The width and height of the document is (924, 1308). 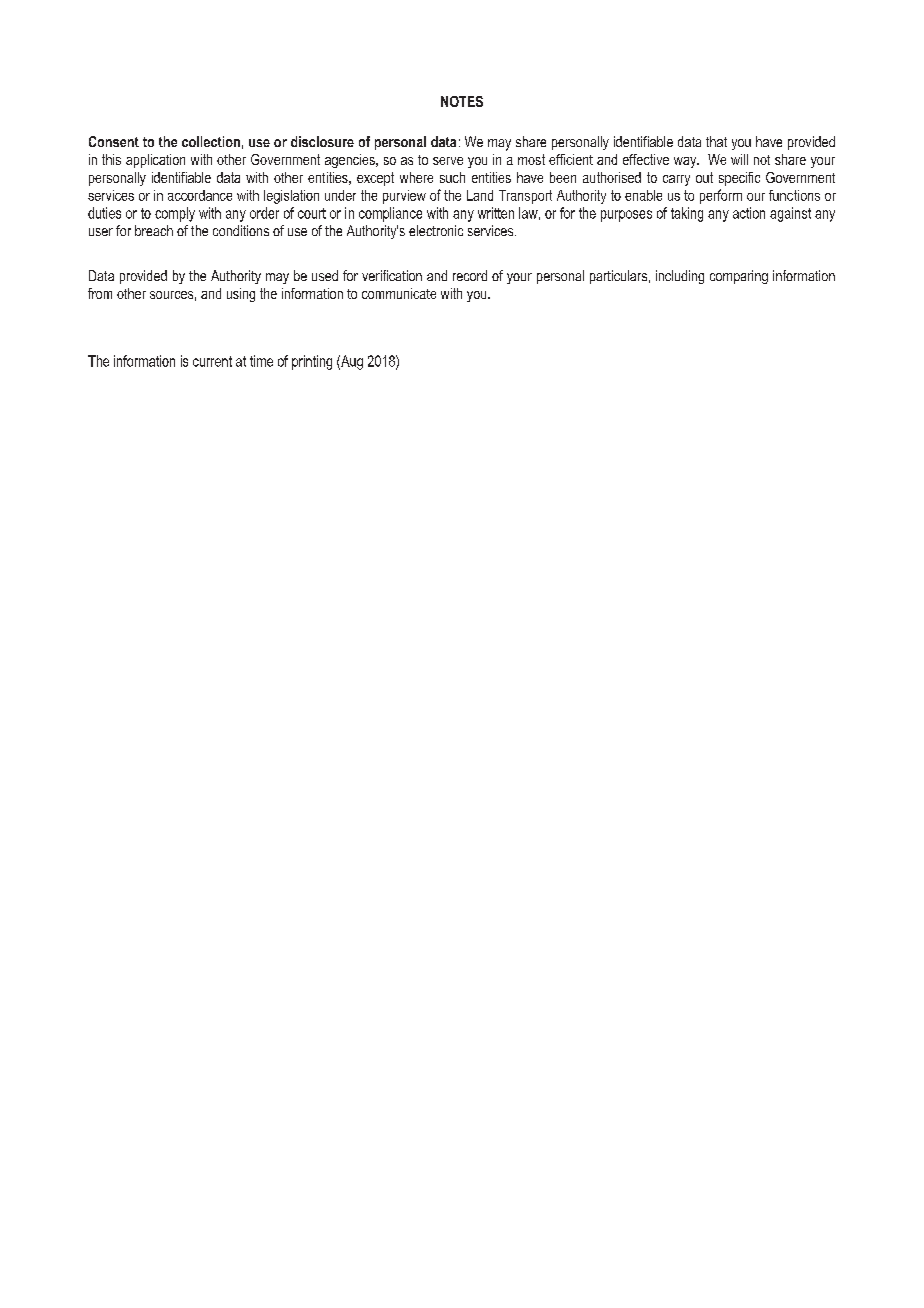 I want to click on printing, so click(x=312, y=362).
